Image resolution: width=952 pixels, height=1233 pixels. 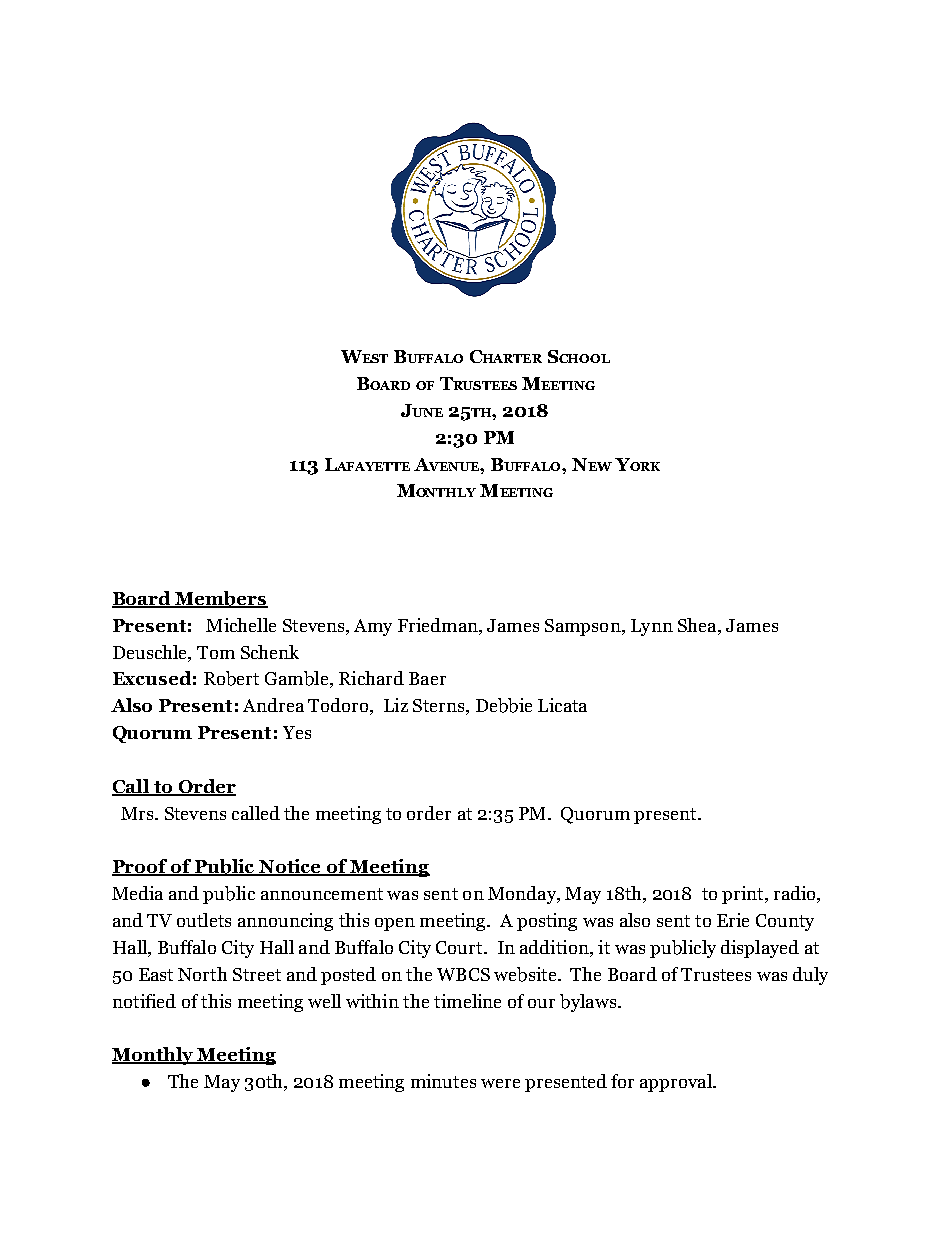 I want to click on posting, so click(x=547, y=922).
